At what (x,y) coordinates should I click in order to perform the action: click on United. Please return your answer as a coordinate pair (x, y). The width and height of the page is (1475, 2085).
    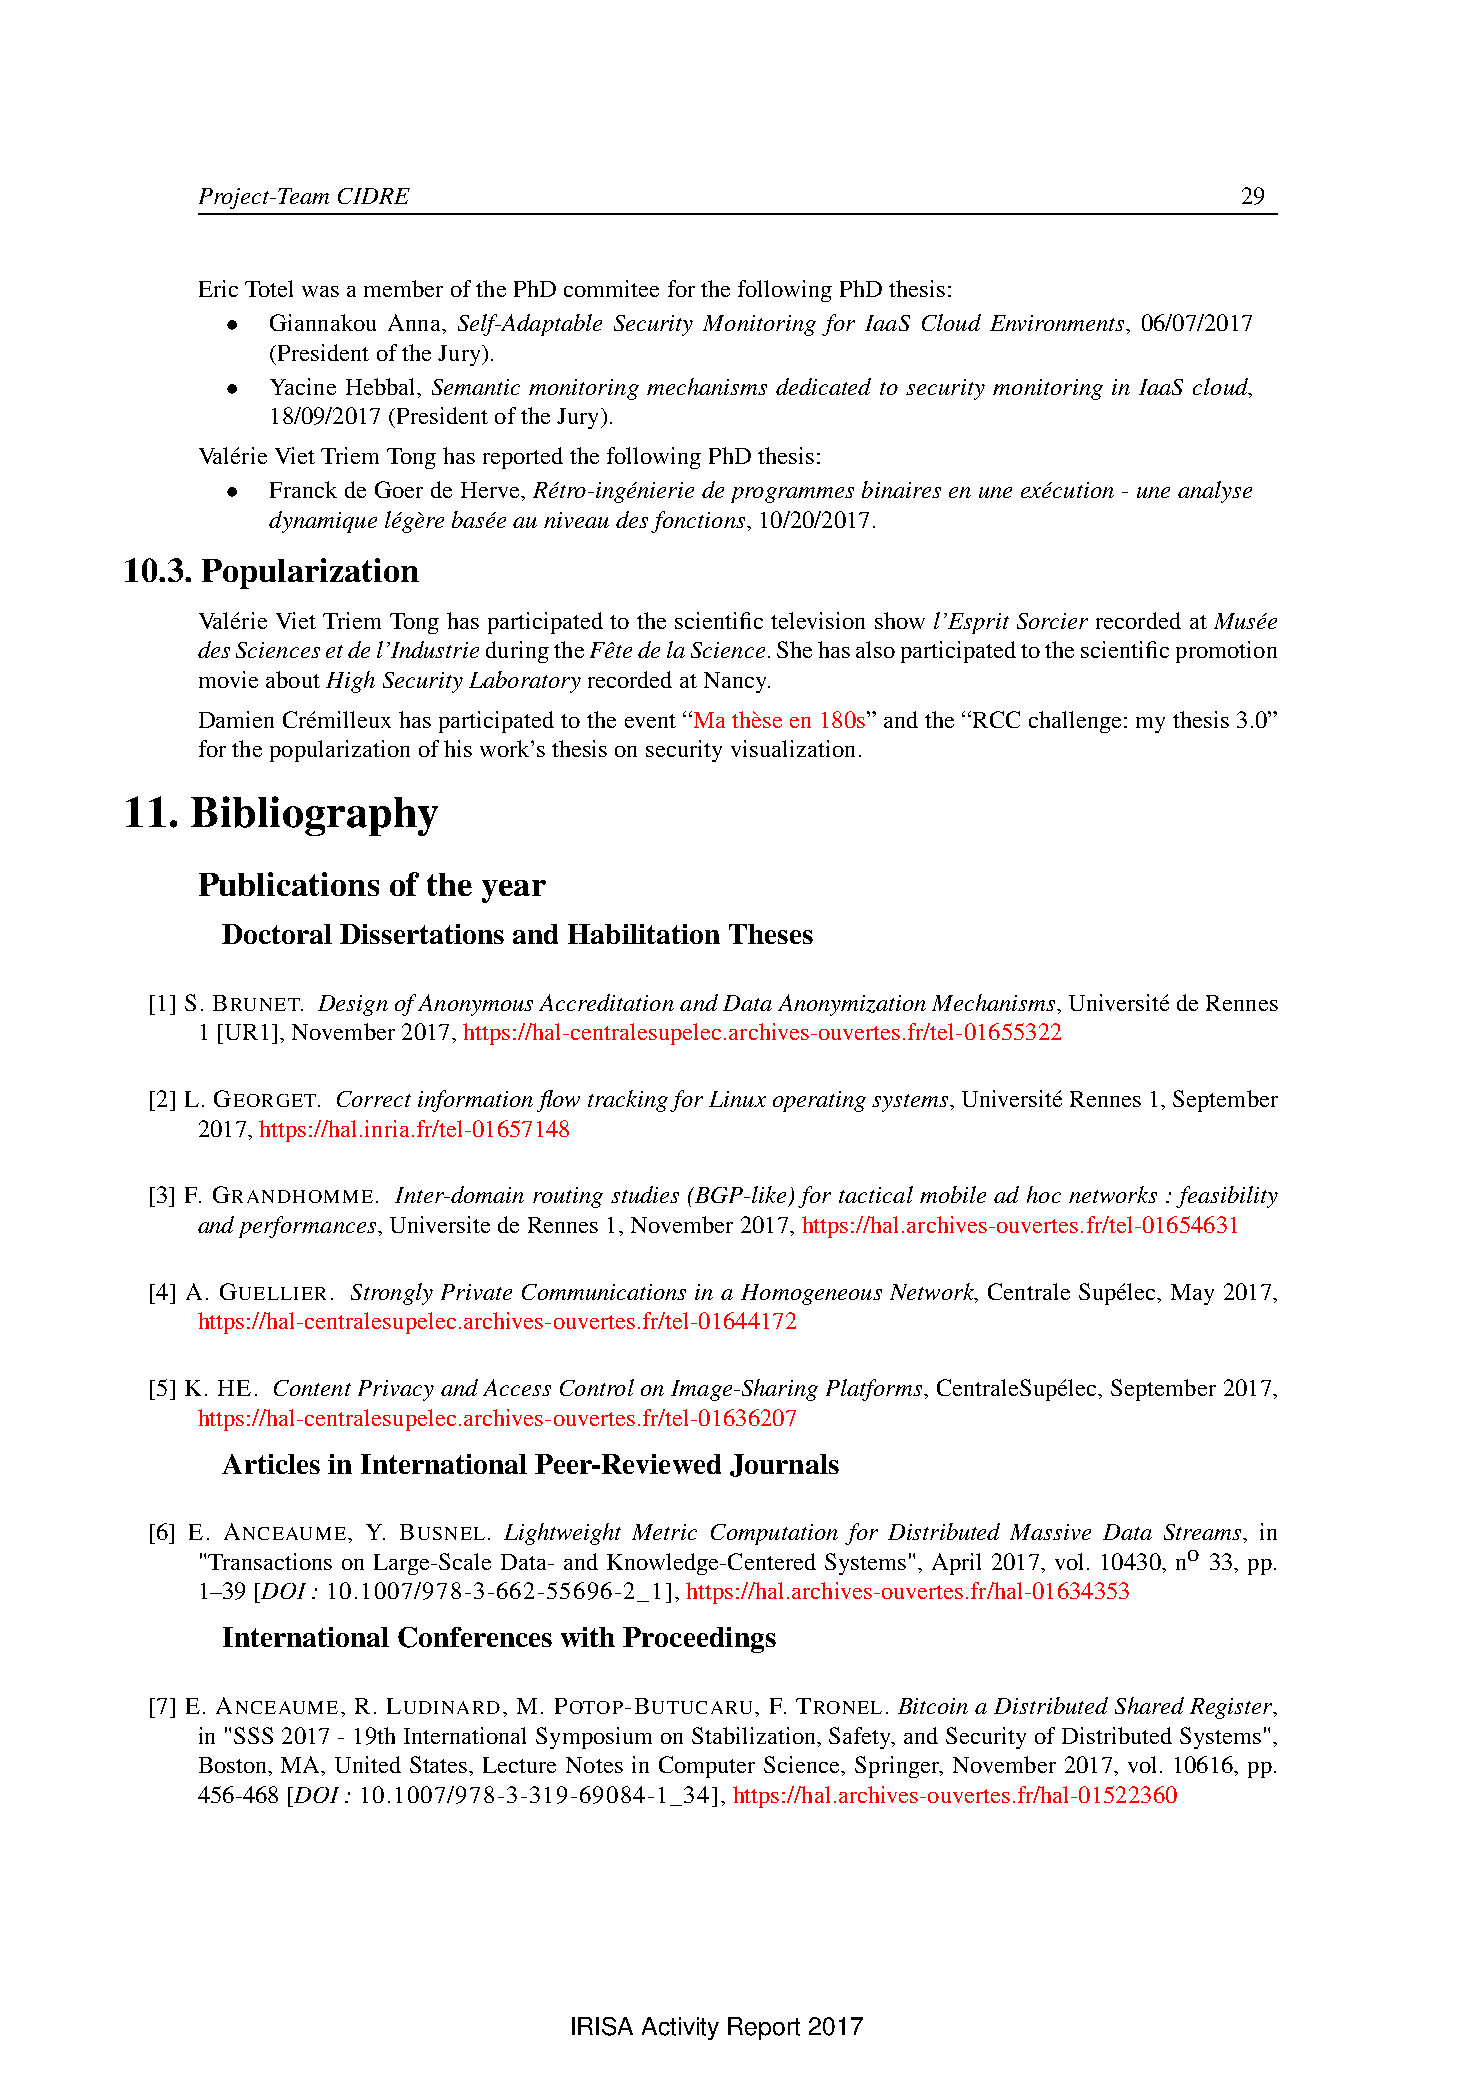
    Looking at the image, I should click on (368, 1764).
